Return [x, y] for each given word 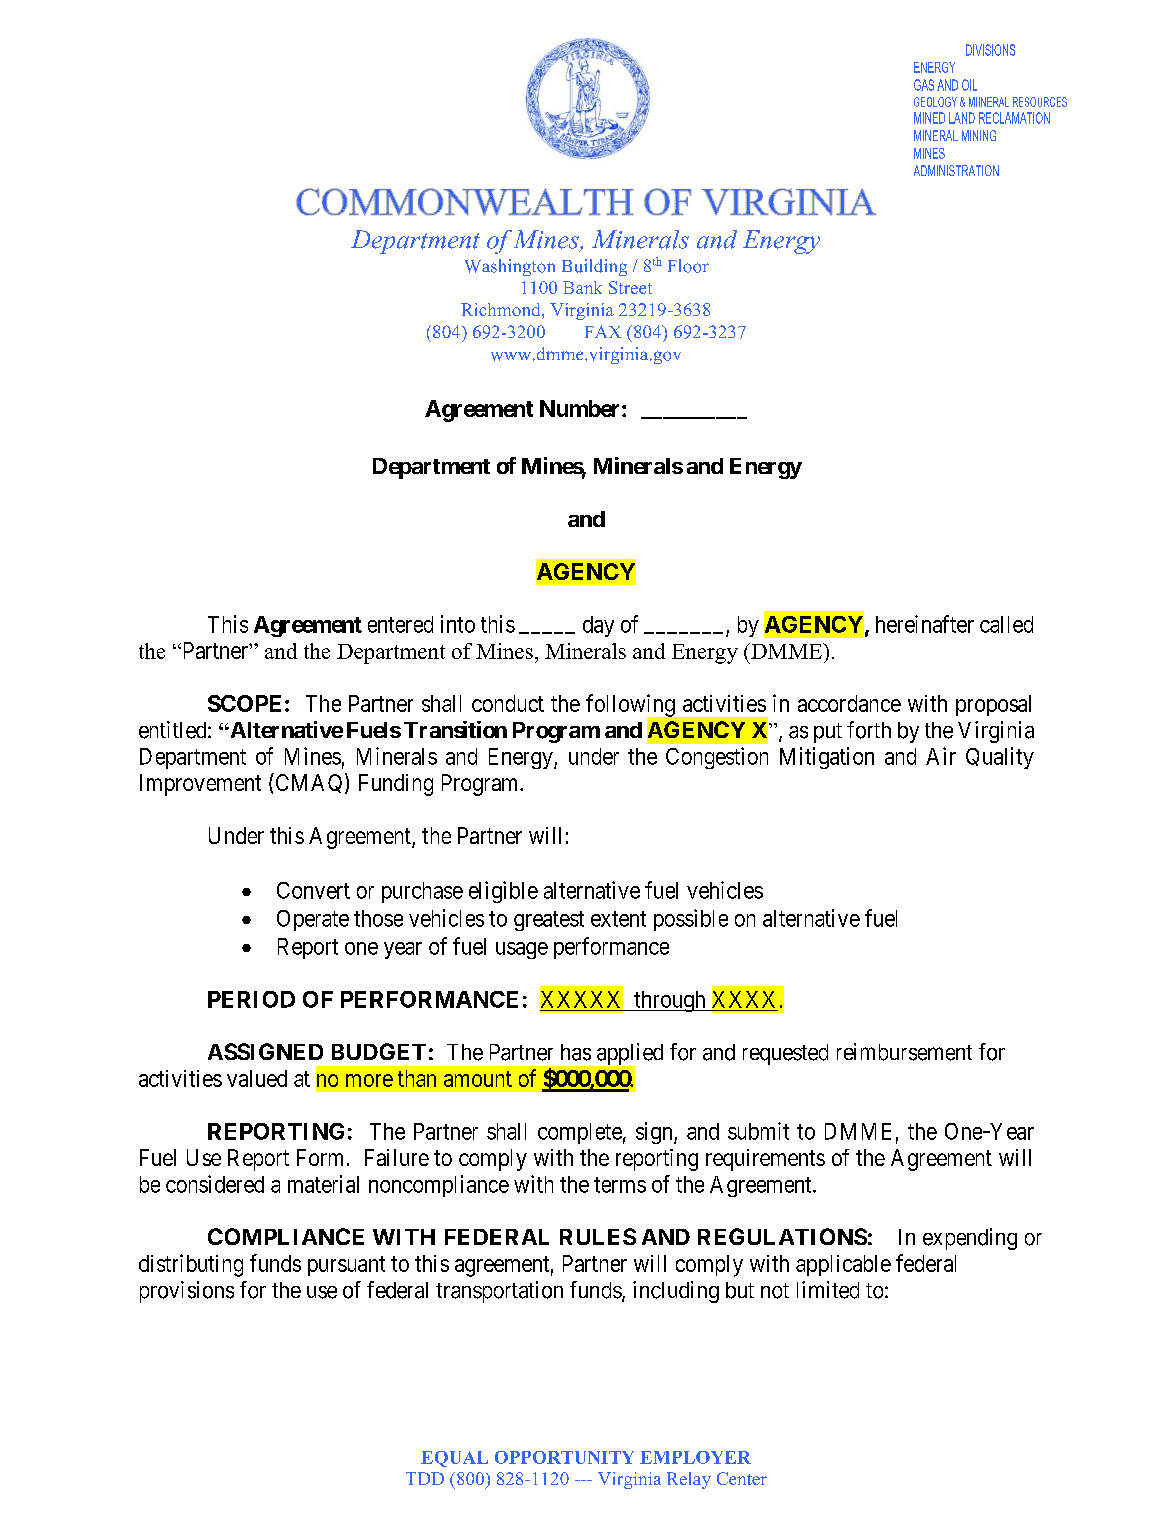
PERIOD [251, 999]
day [598, 626]
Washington [510, 267]
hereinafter [925, 624]
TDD [425, 1478]
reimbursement [904, 1052]
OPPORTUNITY [564, 1457]
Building [594, 267]
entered [400, 624]
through [670, 1001]
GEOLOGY [935, 102]
